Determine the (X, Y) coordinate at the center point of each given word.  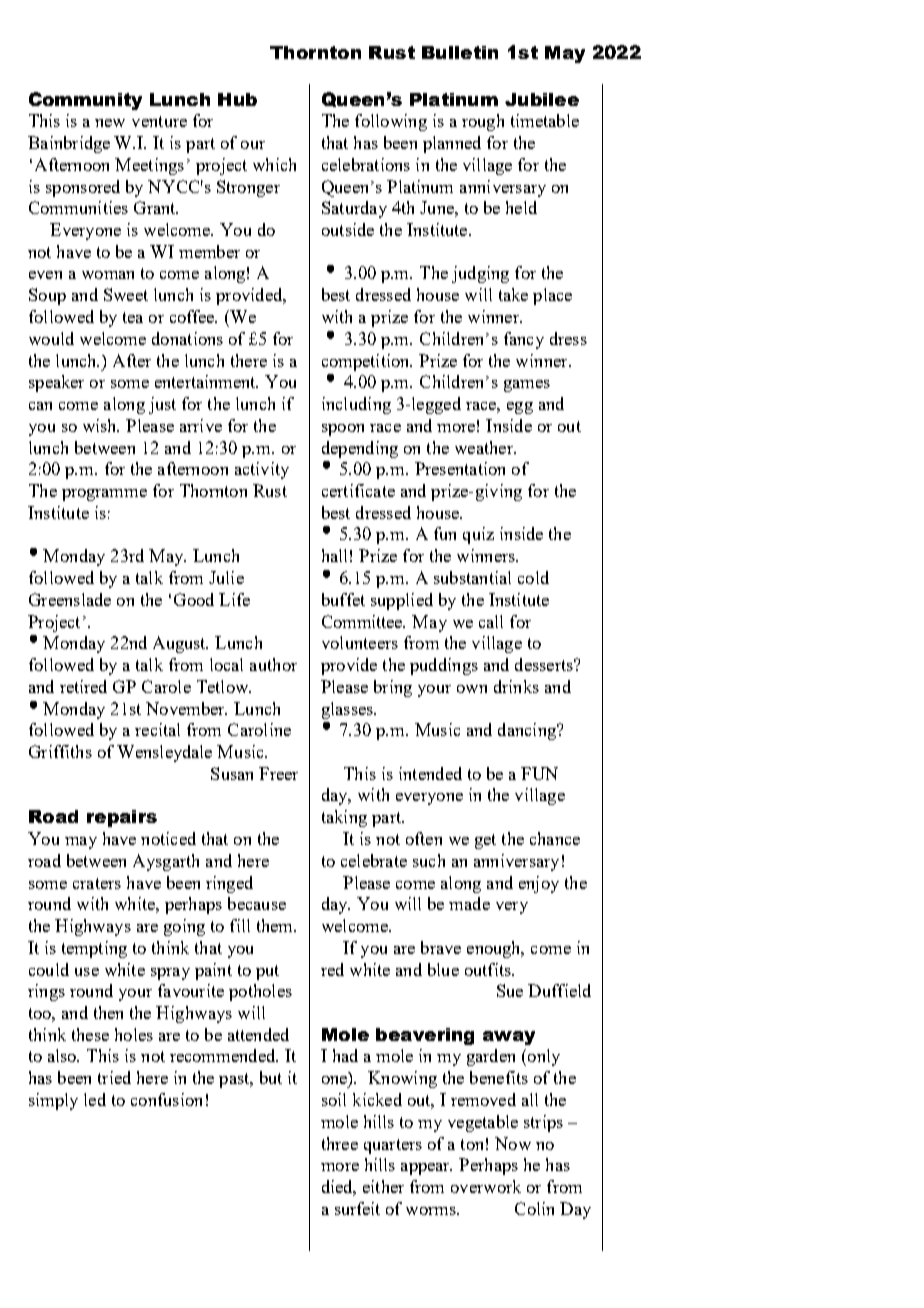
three (340, 1143)
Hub (237, 99)
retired (83, 686)
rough (483, 122)
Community (85, 101)
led (95, 1099)
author (273, 664)
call (491, 621)
